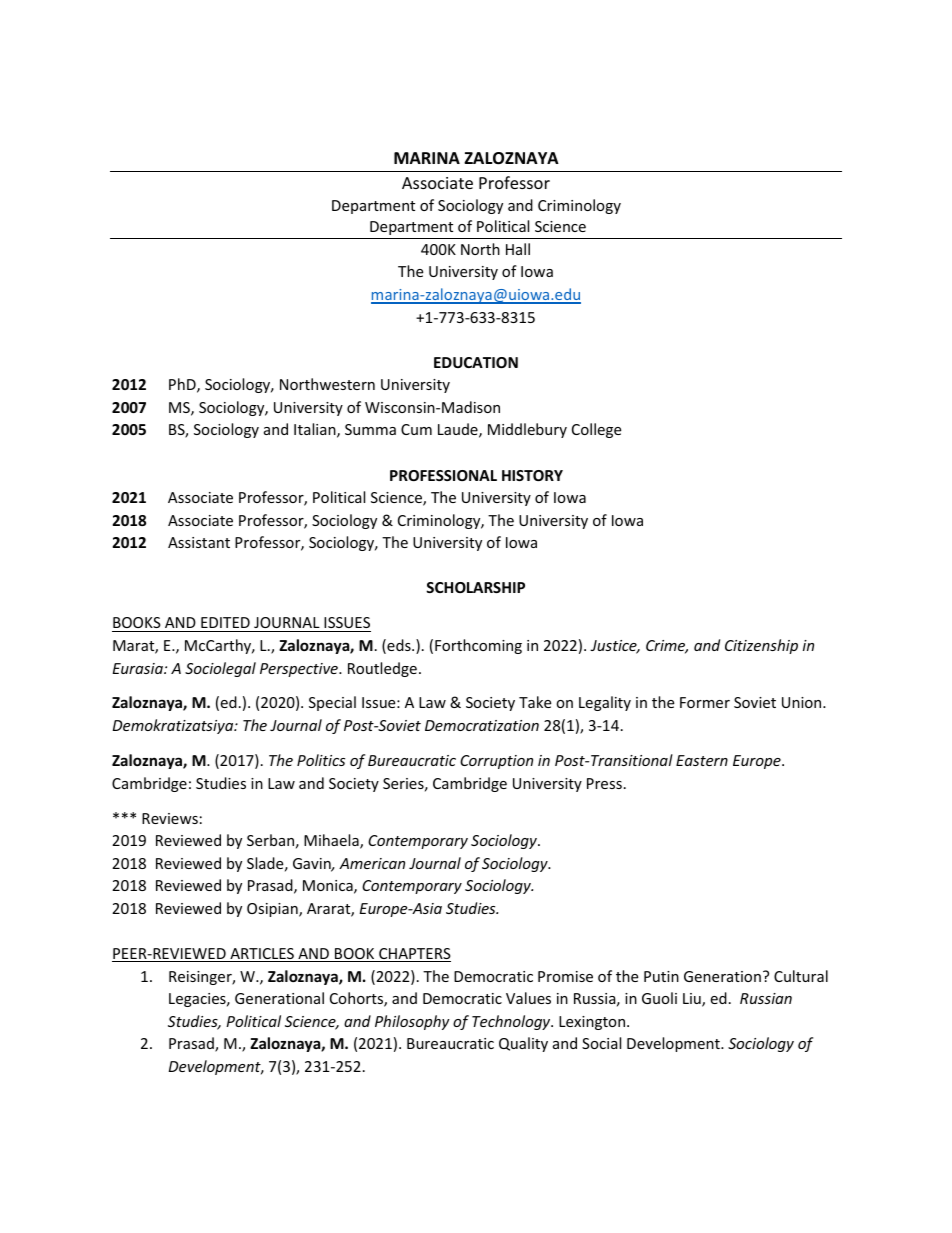 The width and height of the image is (952, 1233). Describe the element at coordinates (478, 646) in the image. I see `Forthcoming` at that location.
